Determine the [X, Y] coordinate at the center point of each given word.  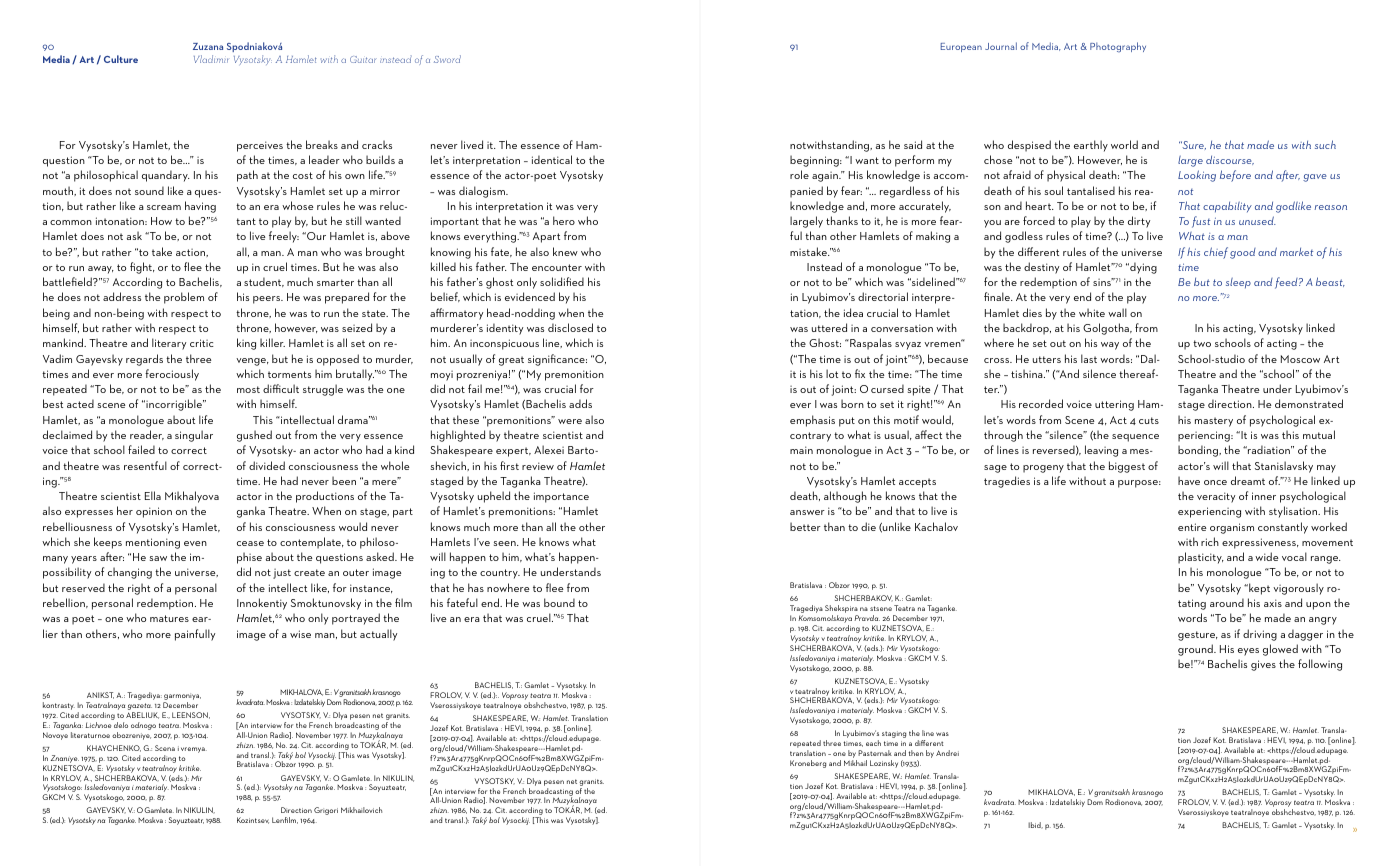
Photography [1118, 47]
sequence [1135, 438]
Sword [447, 59]
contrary [810, 437]
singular [194, 436]
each [873, 743]
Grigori [326, 811]
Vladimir [211, 59]
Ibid [1035, 825]
